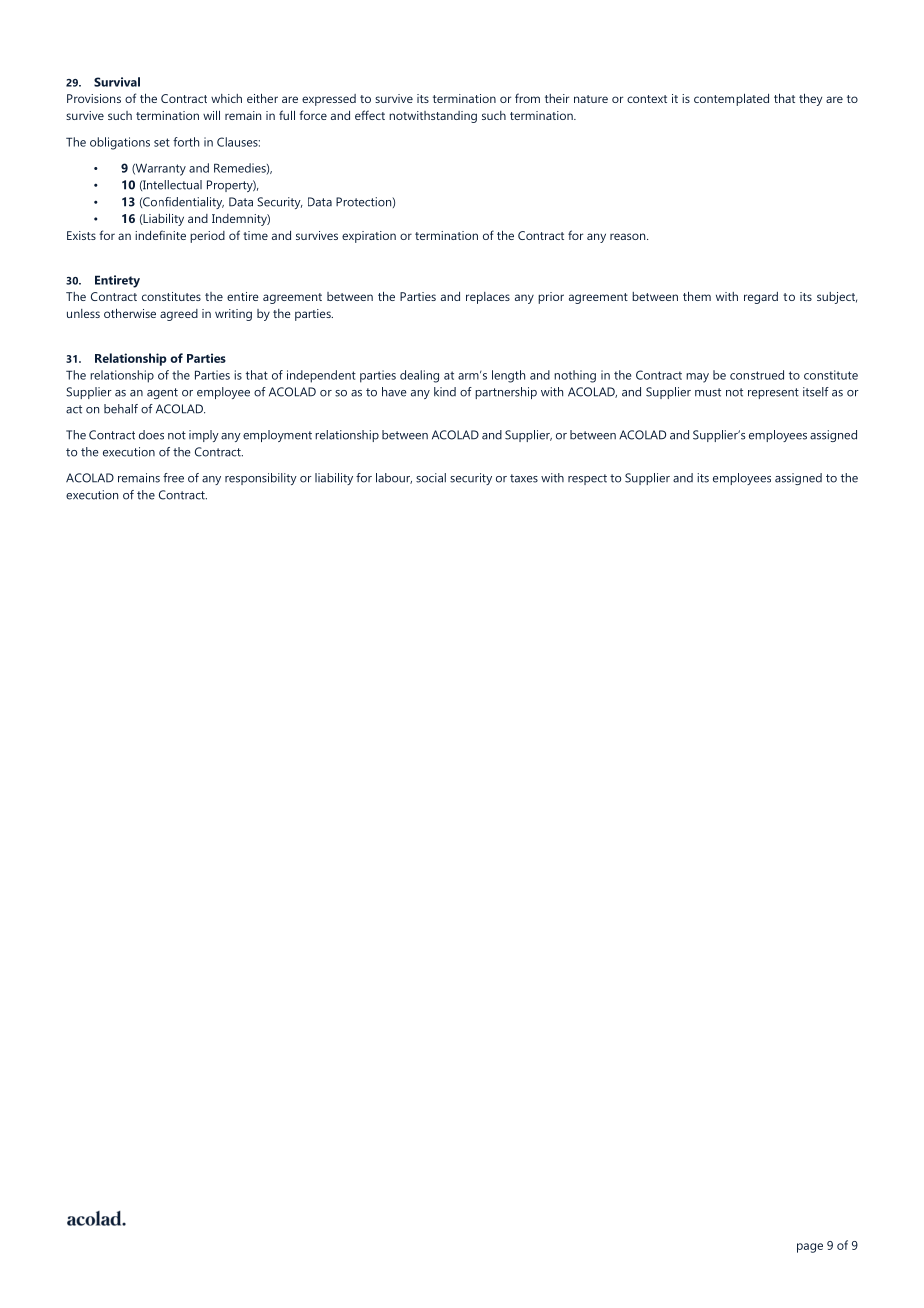 Image resolution: width=924 pixels, height=1308 pixels. What do you see at coordinates (431, 478) in the document?
I see `social` at bounding box center [431, 478].
